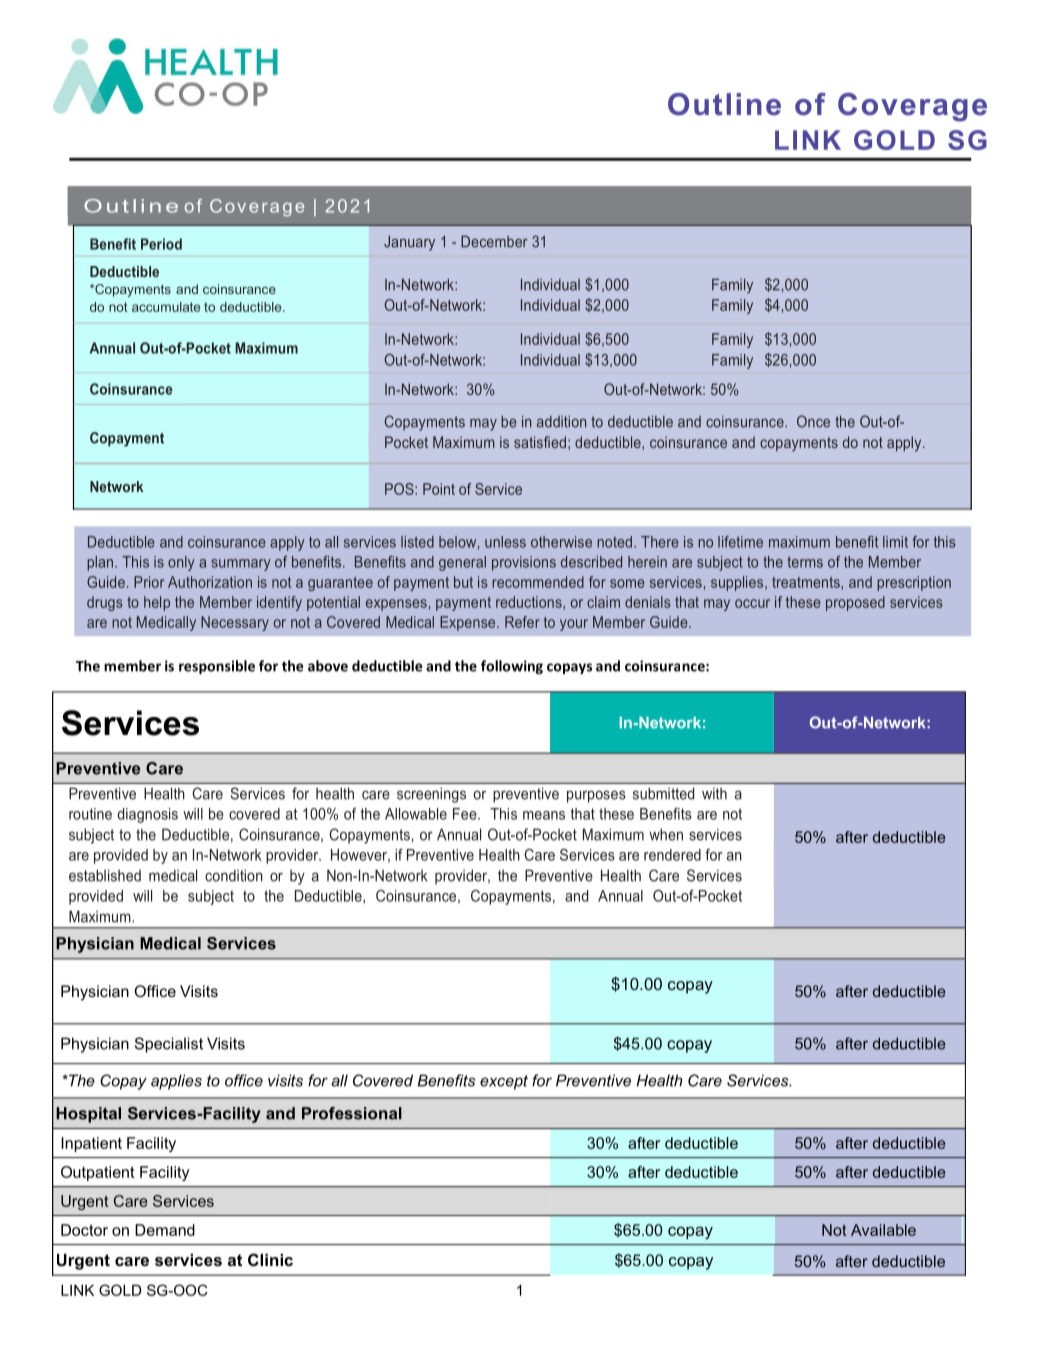 This screenshot has height=1348, width=1041. I want to click on with, so click(714, 793).
